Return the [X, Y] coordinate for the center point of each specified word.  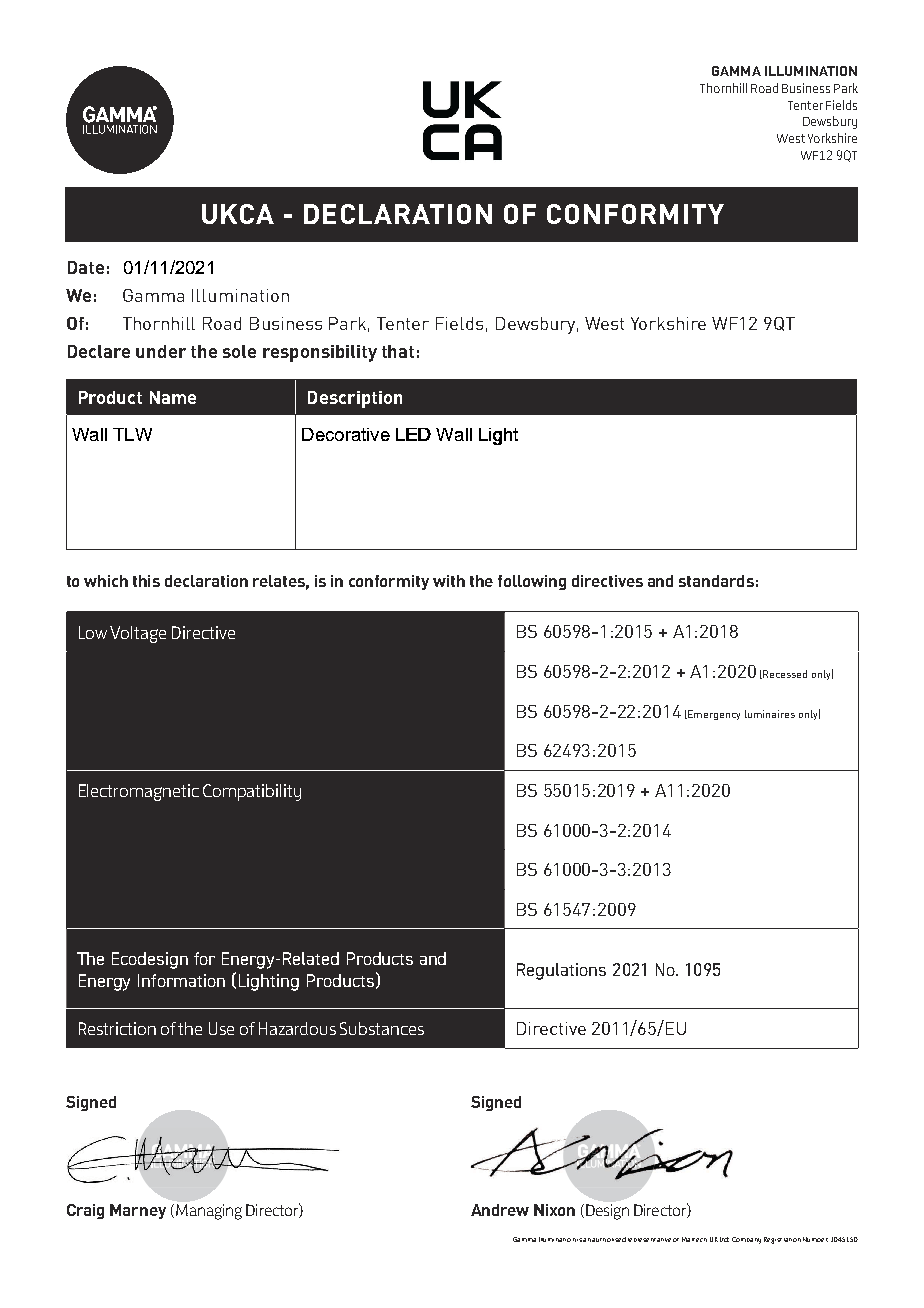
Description [355, 399]
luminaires [770, 714]
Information [181, 980]
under [161, 351]
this [146, 581]
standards [716, 581]
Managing [209, 1212]
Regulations [561, 971]
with [449, 581]
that [398, 351]
